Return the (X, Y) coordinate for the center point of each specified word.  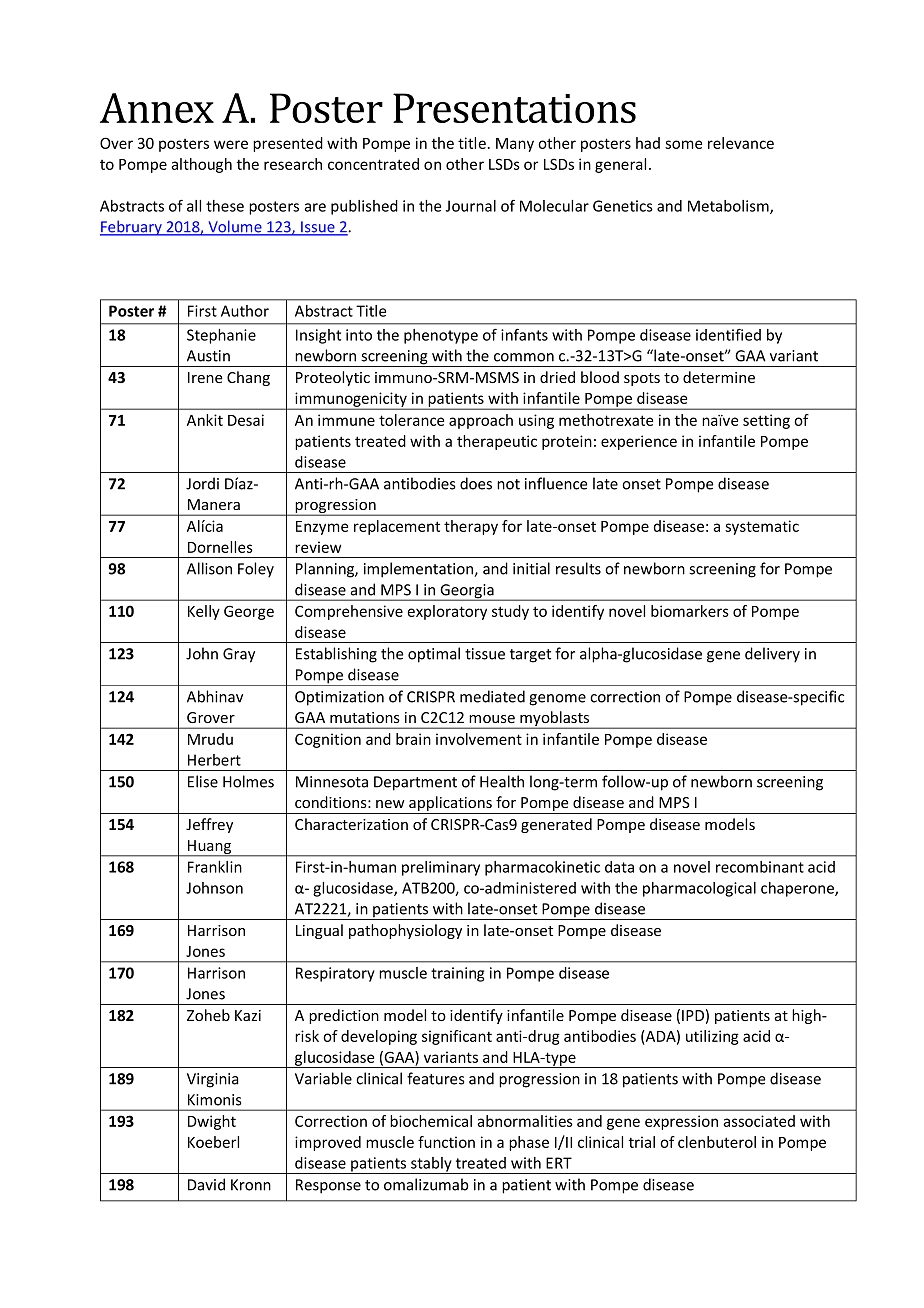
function (446, 1142)
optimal (434, 655)
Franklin (215, 867)
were (231, 144)
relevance (741, 143)
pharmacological (699, 889)
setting (766, 421)
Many (515, 145)
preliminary (441, 868)
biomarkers (690, 611)
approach (481, 421)
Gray (239, 655)
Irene (205, 377)
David (206, 1184)
